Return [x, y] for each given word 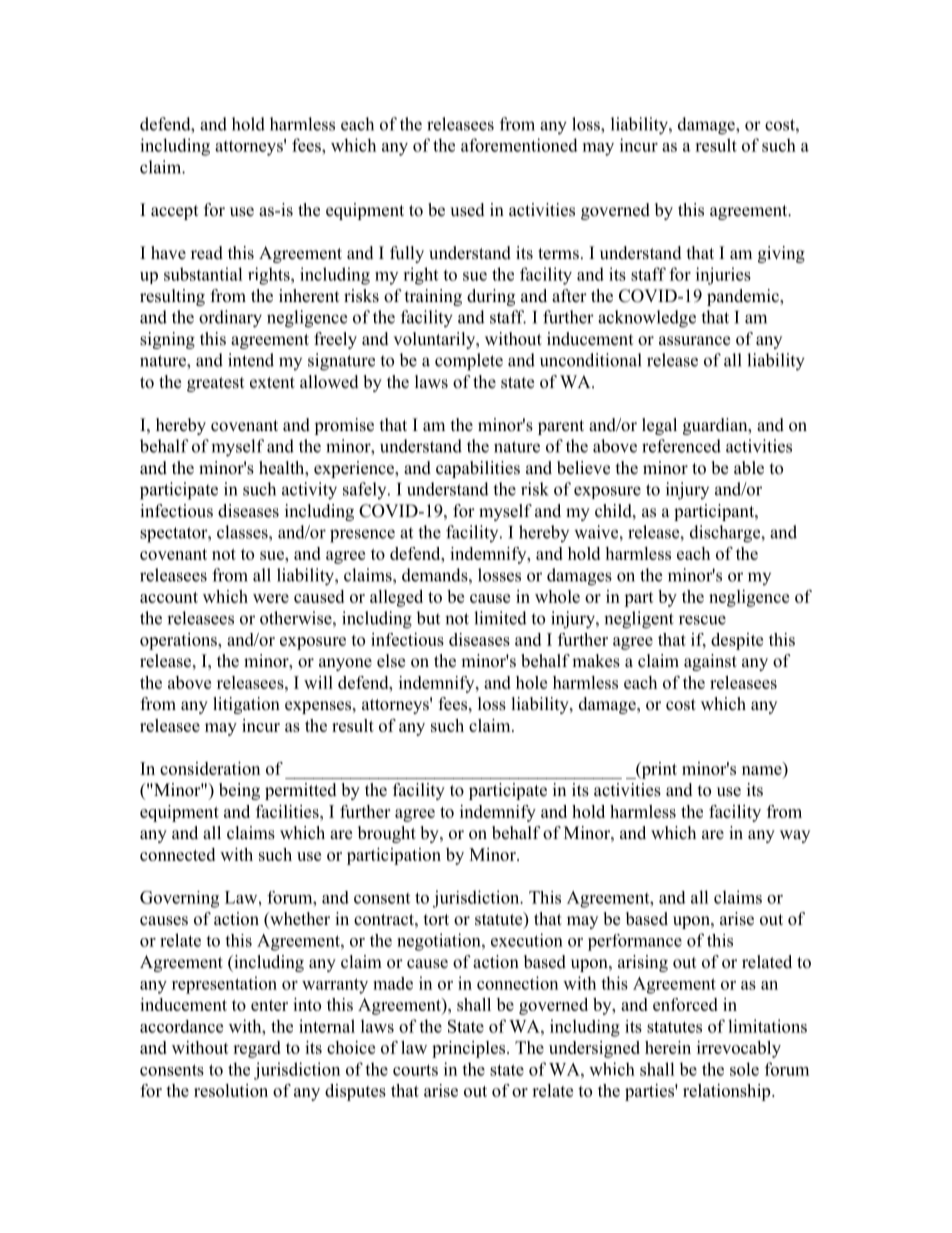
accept [174, 212]
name [762, 770]
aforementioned [519, 145]
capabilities [478, 469]
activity [309, 491]
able [749, 468]
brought [387, 834]
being [239, 791]
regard [257, 1049]
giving [781, 254]
